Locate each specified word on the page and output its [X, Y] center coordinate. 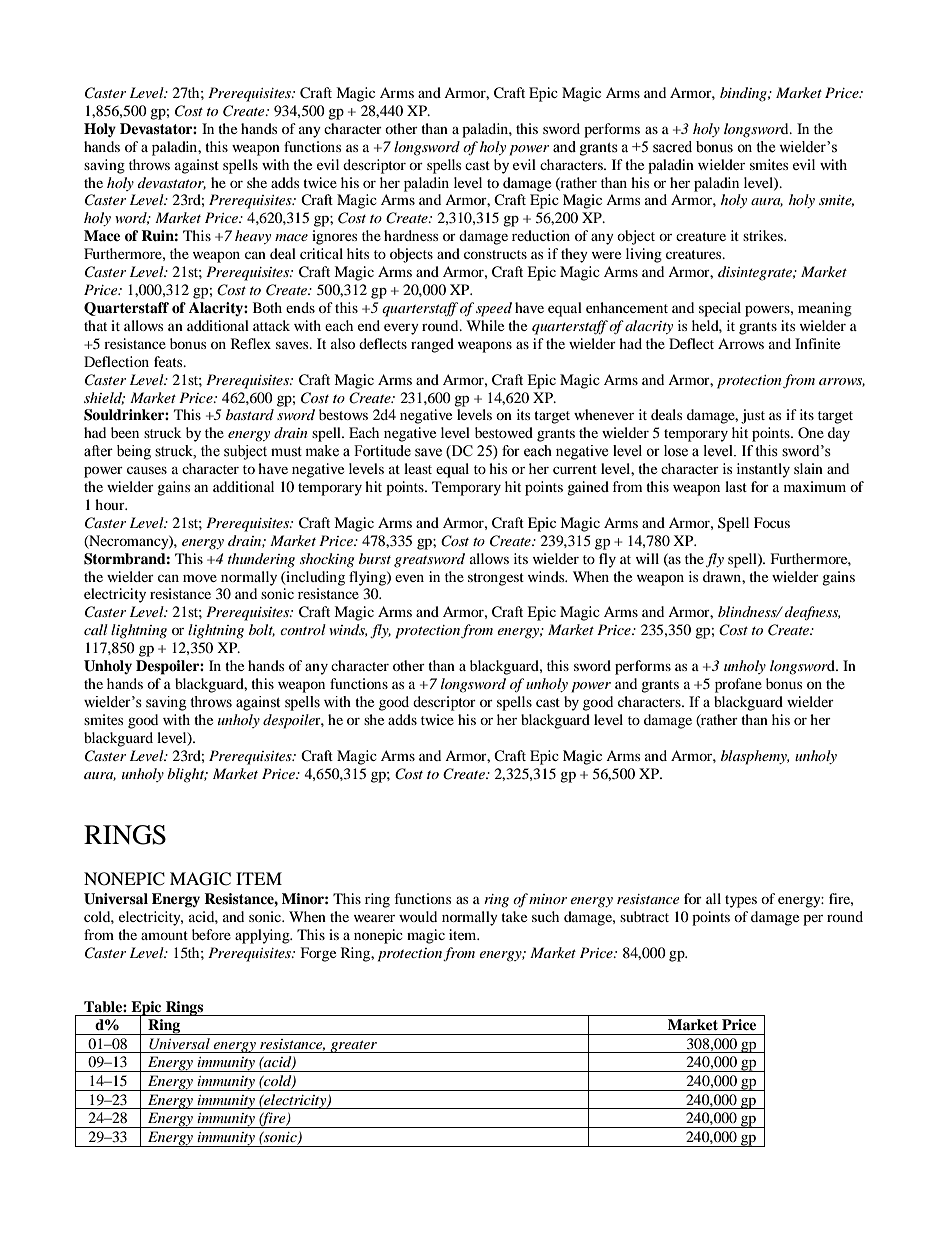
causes [147, 470]
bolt [262, 630]
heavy [253, 237]
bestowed [504, 432]
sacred [672, 147]
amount [164, 935]
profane [738, 685]
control [303, 629]
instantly [763, 470]
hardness [411, 235]
